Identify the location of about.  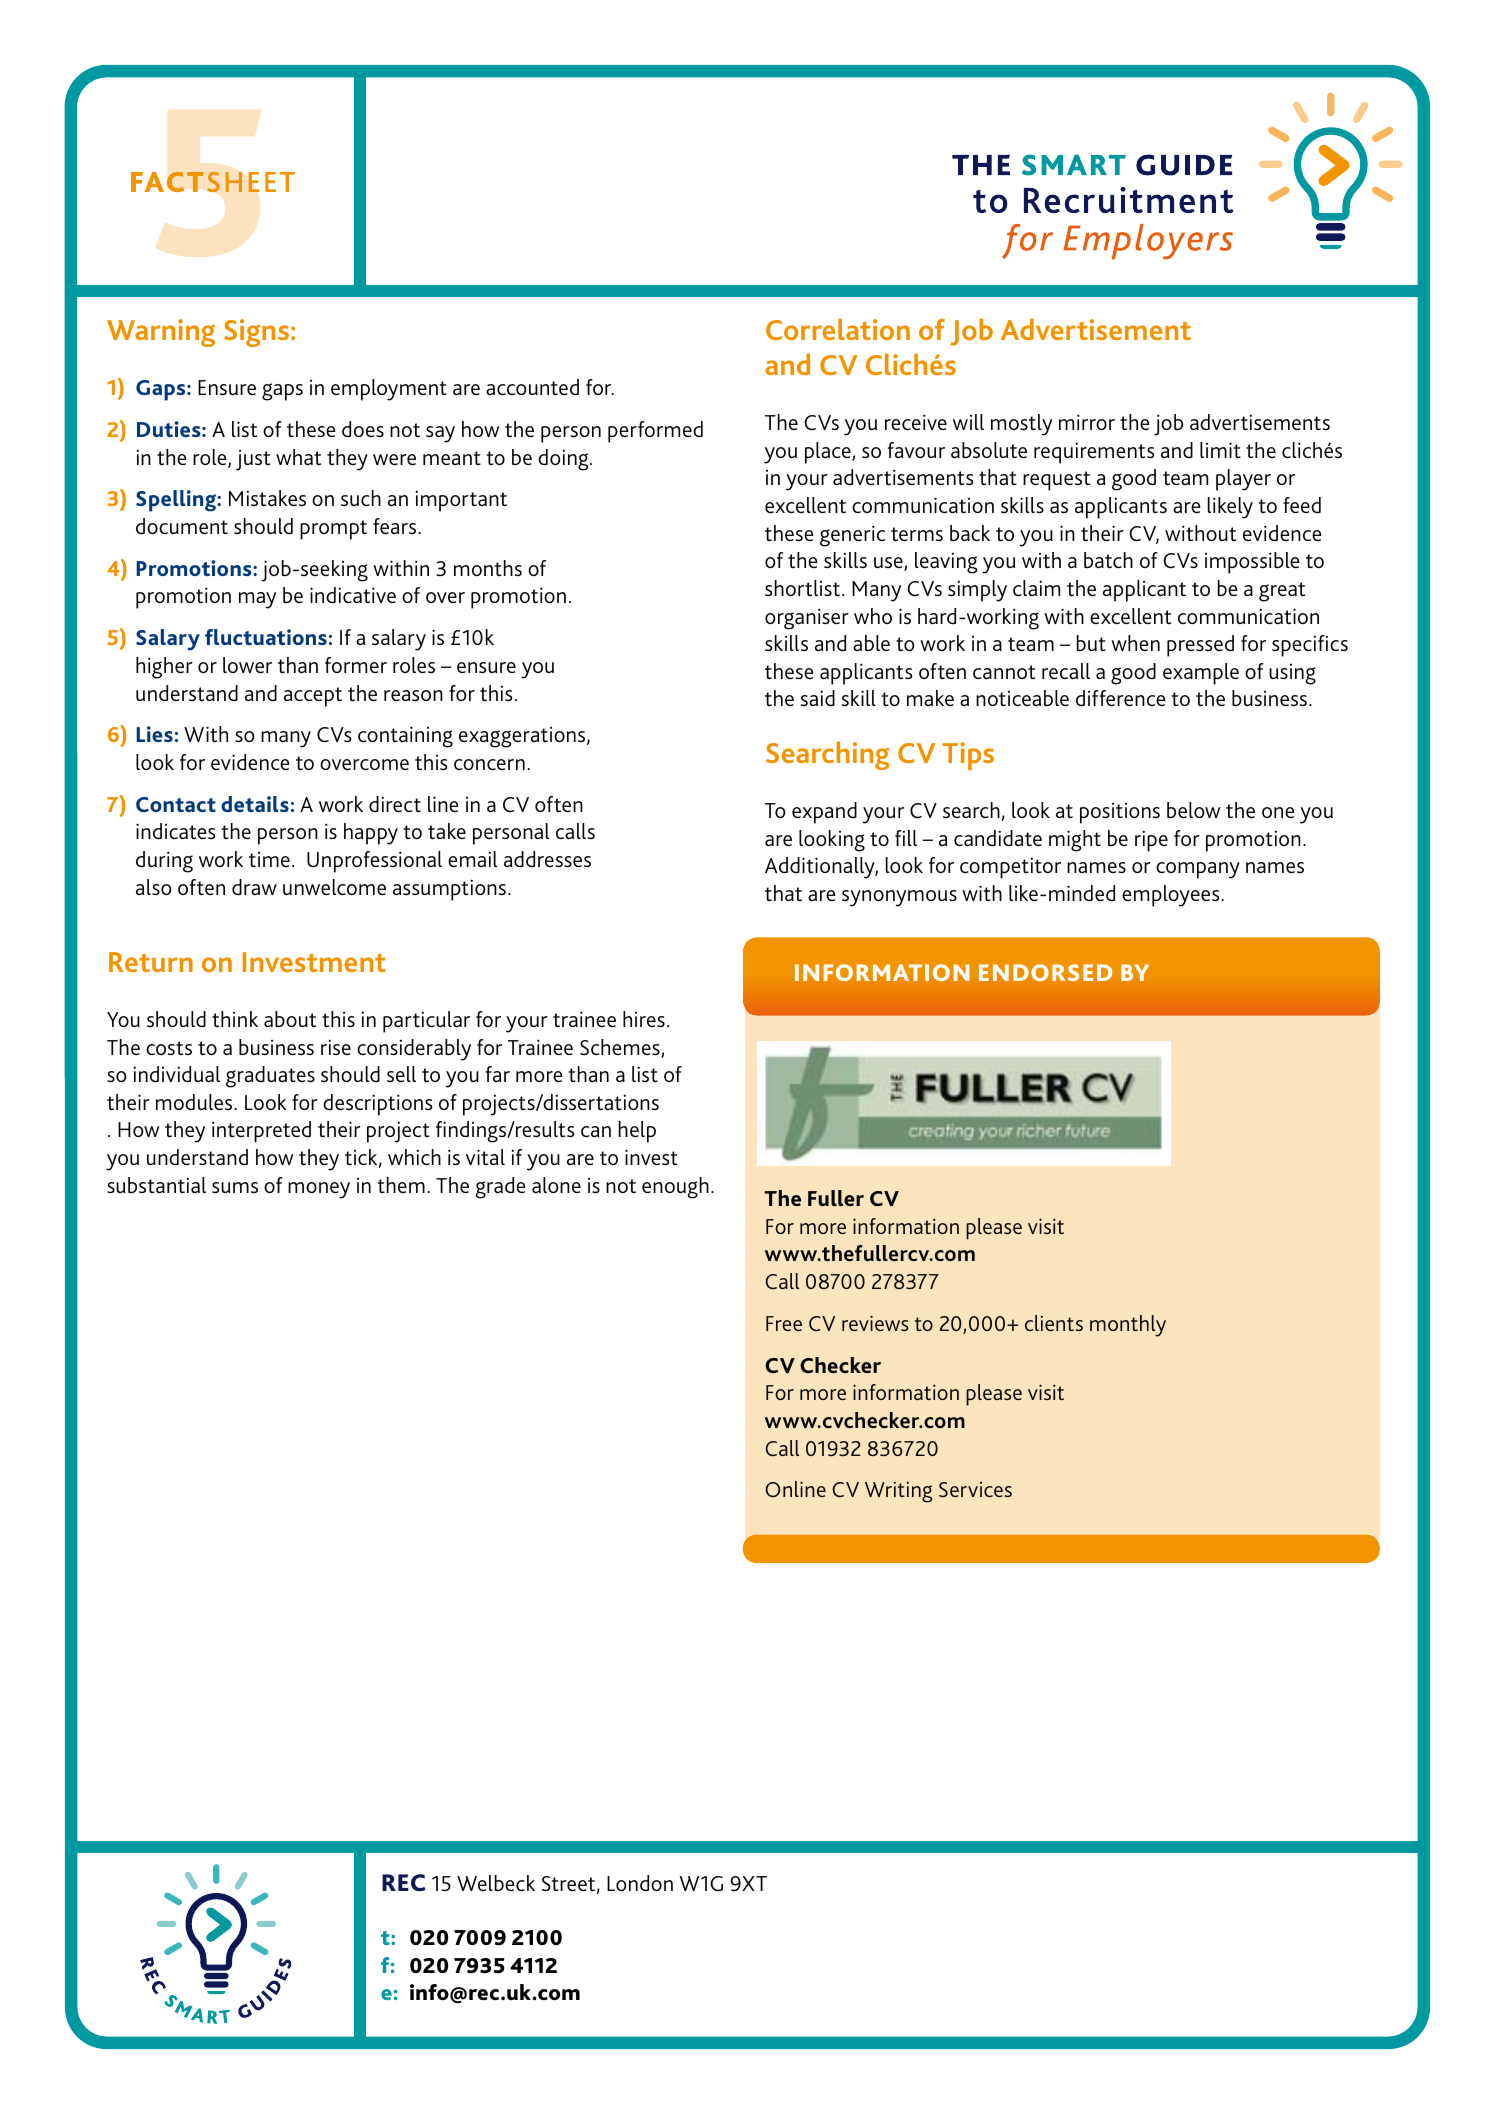
(290, 1019).
